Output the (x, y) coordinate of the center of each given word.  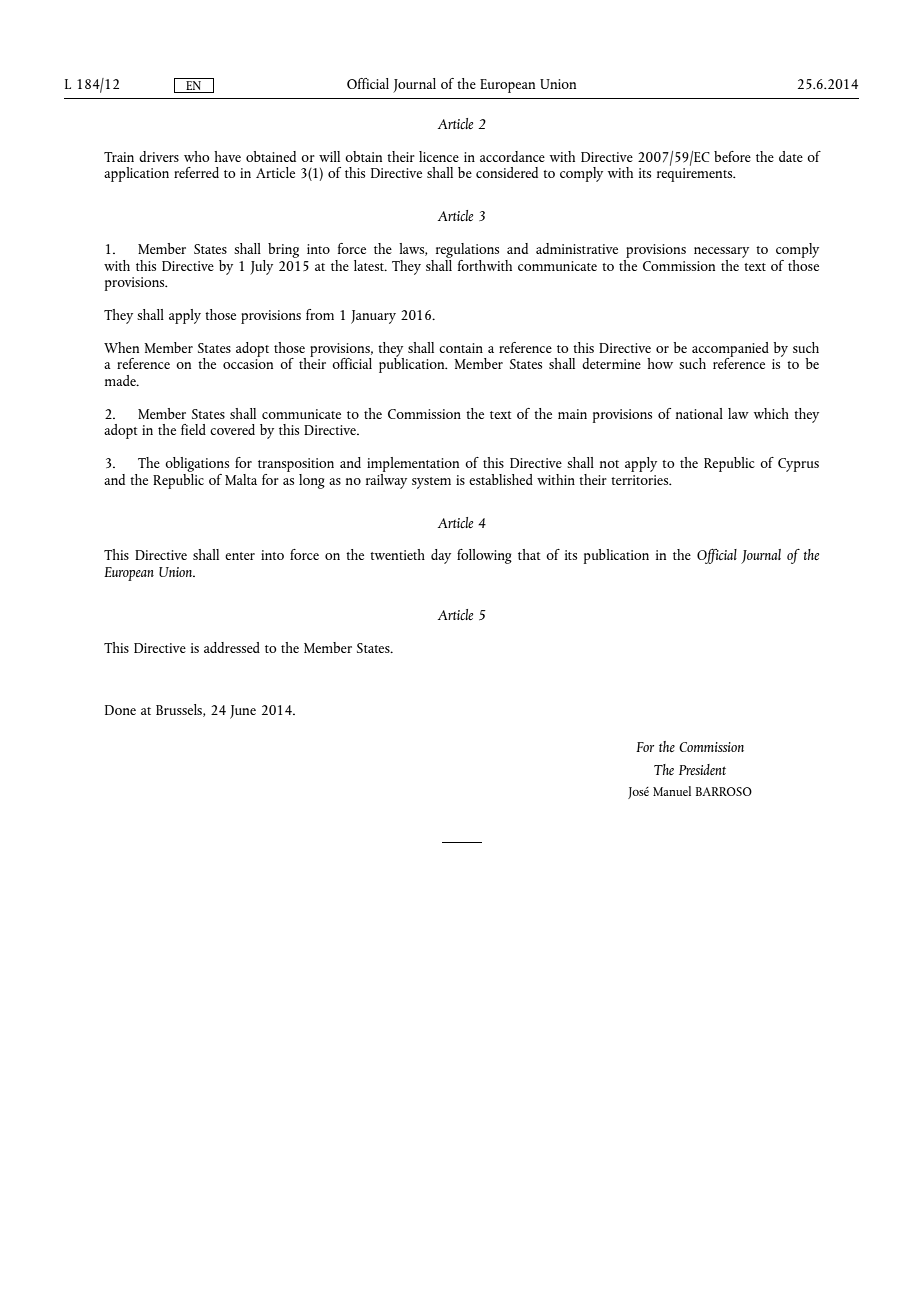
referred (196, 172)
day (441, 556)
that (529, 554)
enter (240, 556)
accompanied (730, 350)
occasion (248, 364)
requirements (696, 175)
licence (439, 156)
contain (461, 348)
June (243, 712)
